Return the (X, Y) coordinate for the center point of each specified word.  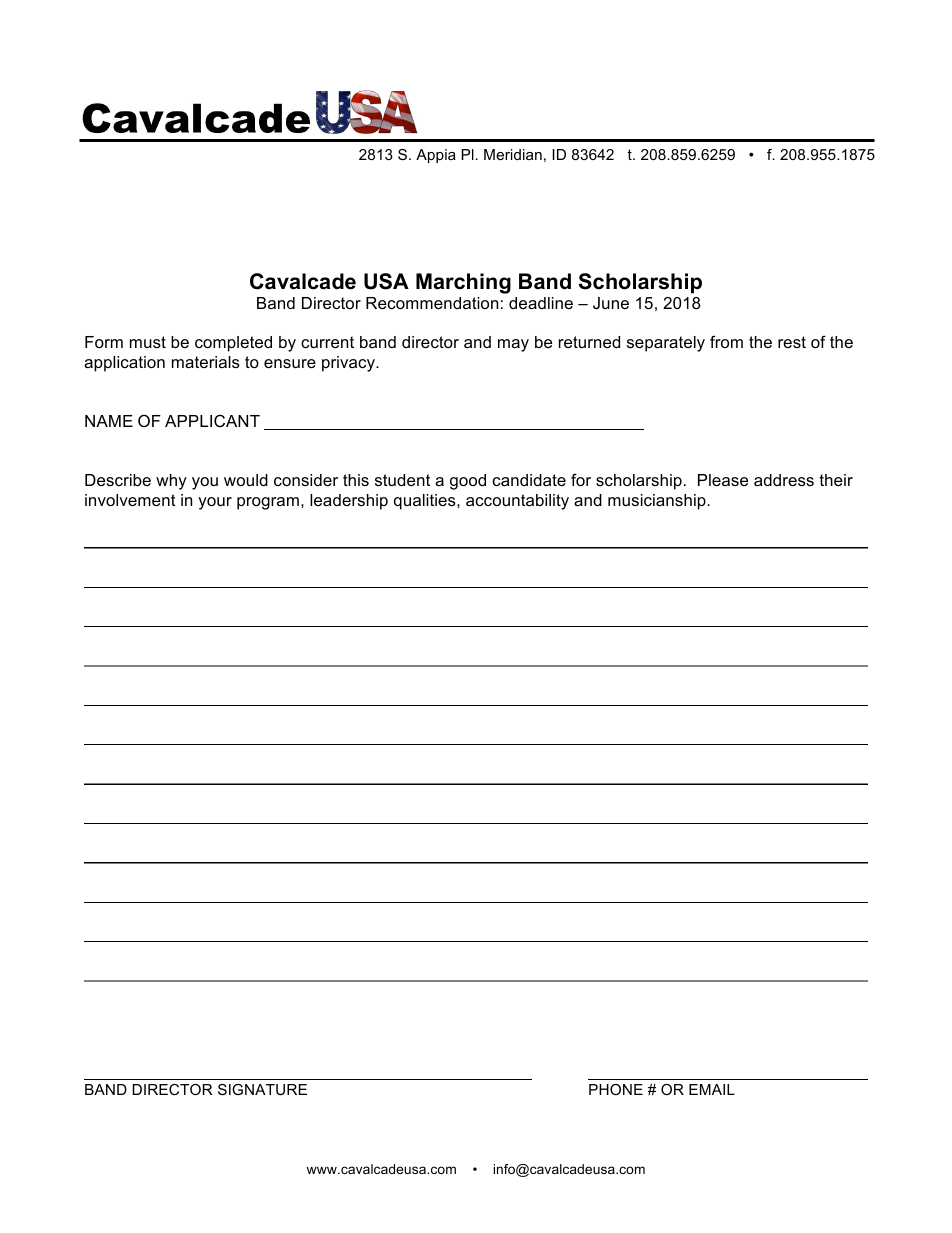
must (148, 342)
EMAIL (712, 1089)
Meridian (513, 154)
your (215, 503)
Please (723, 480)
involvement (130, 500)
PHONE (616, 1089)
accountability (517, 502)
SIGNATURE (262, 1089)
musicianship (658, 502)
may (513, 345)
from (726, 341)
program (268, 503)
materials (206, 362)
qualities (426, 502)
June (611, 303)
